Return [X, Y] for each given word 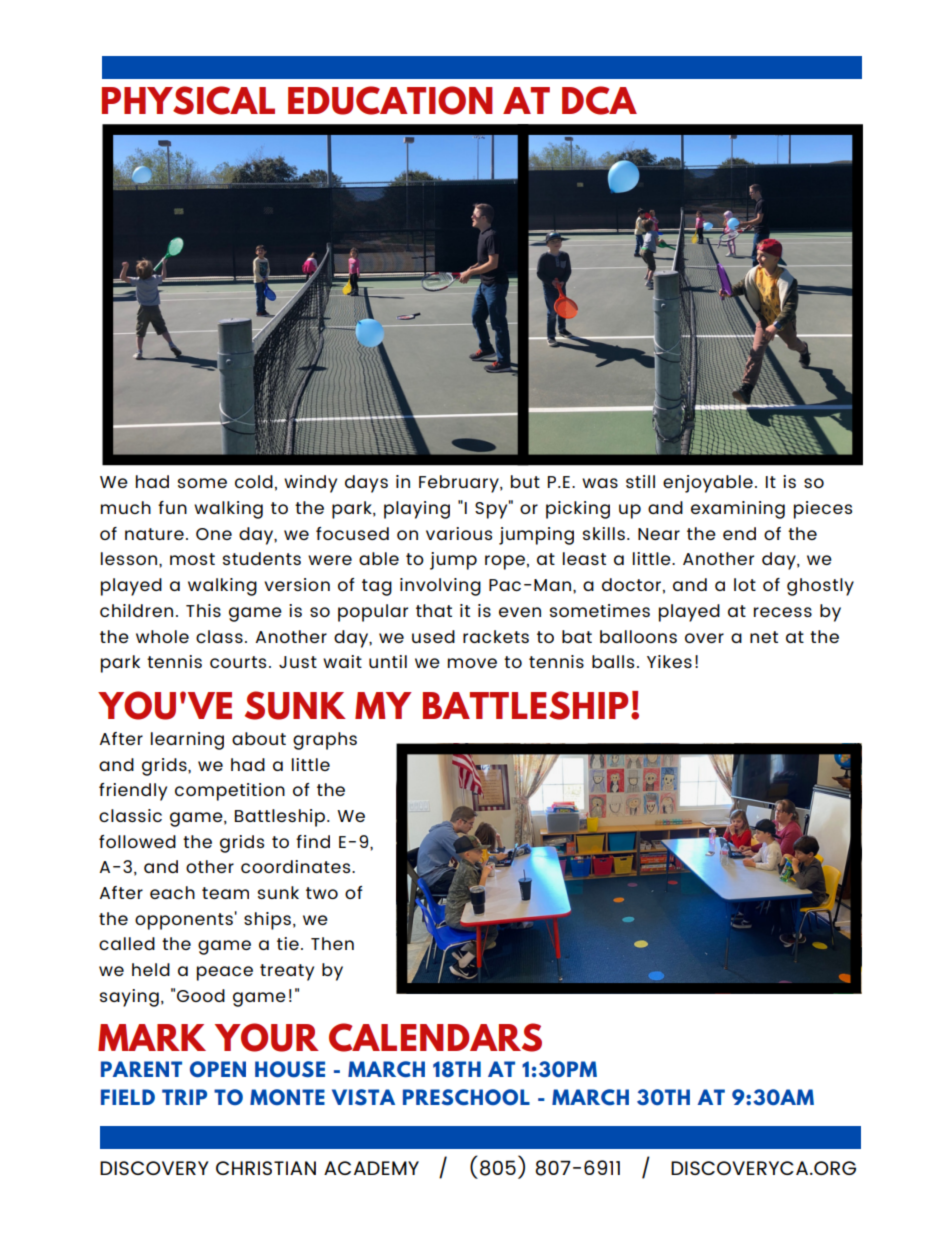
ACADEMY [371, 1168]
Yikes [669, 661]
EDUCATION [390, 100]
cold [254, 481]
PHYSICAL [188, 100]
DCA [599, 100]
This [203, 610]
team [225, 893]
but [525, 481]
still [640, 481]
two [322, 893]
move [472, 663]
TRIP [184, 1097]
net [764, 637]
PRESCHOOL [466, 1097]
